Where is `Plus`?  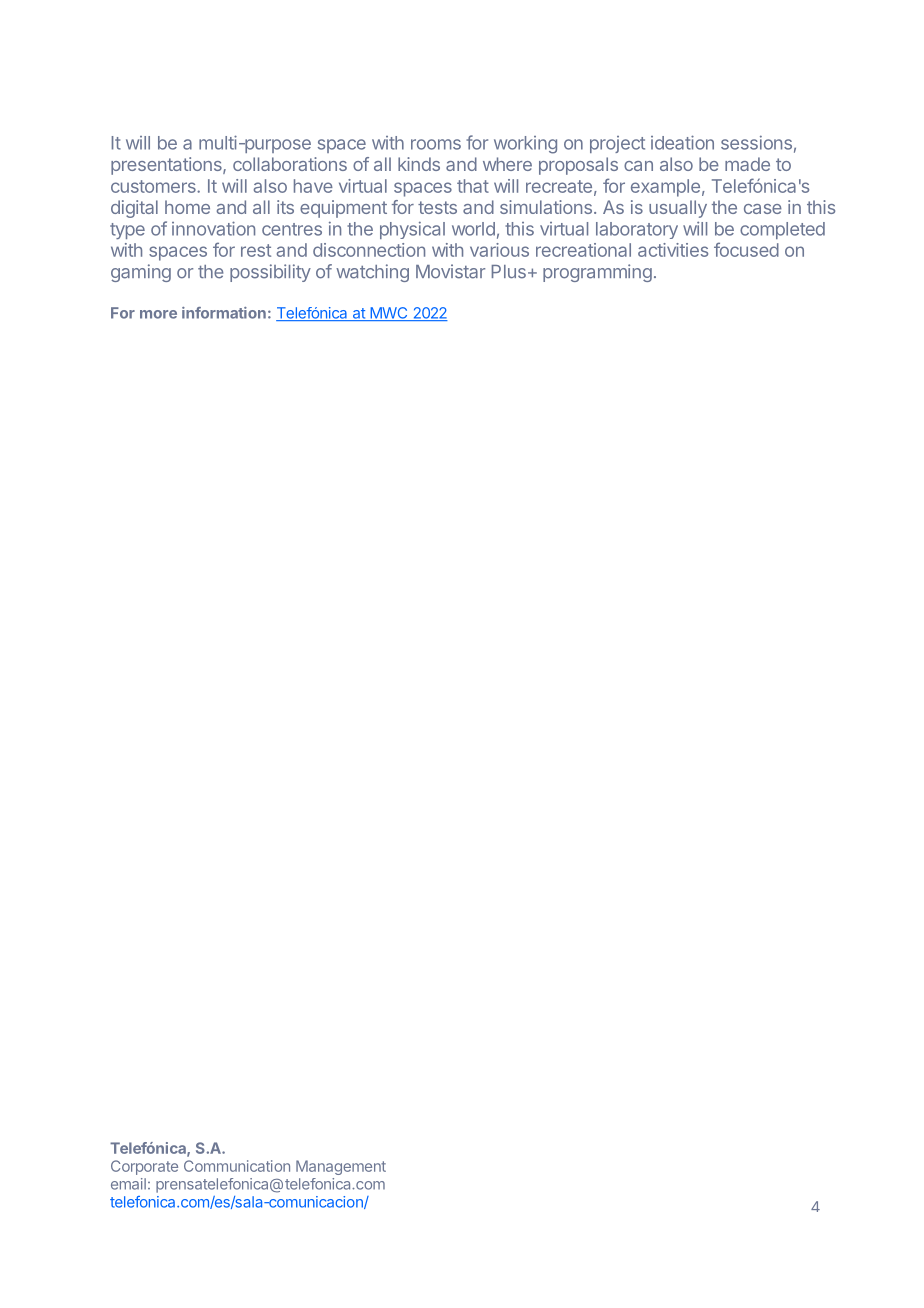
Plus is located at coordinates (509, 272).
